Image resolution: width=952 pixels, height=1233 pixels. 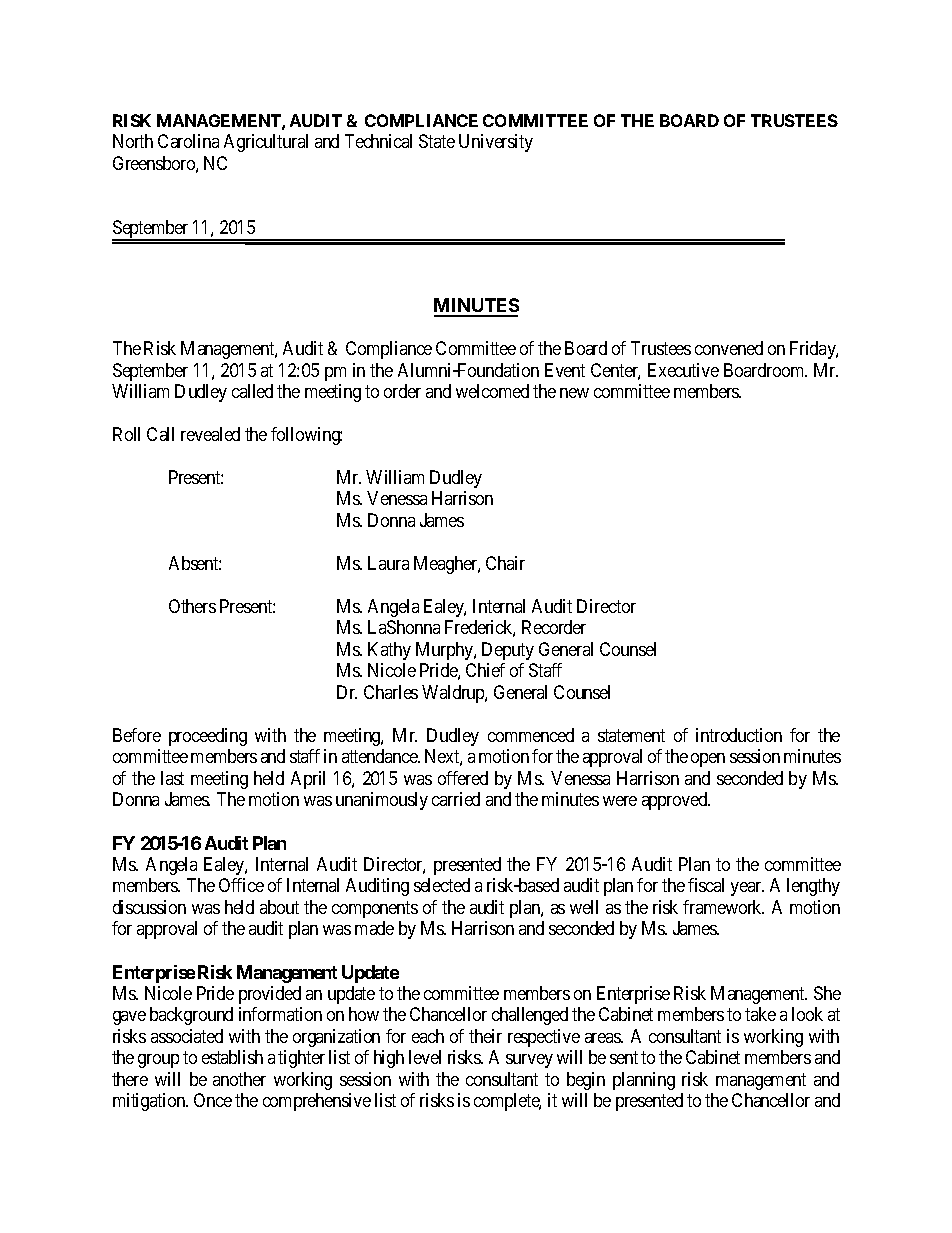 What do you see at coordinates (729, 348) in the screenshot?
I see `convened` at bounding box center [729, 348].
